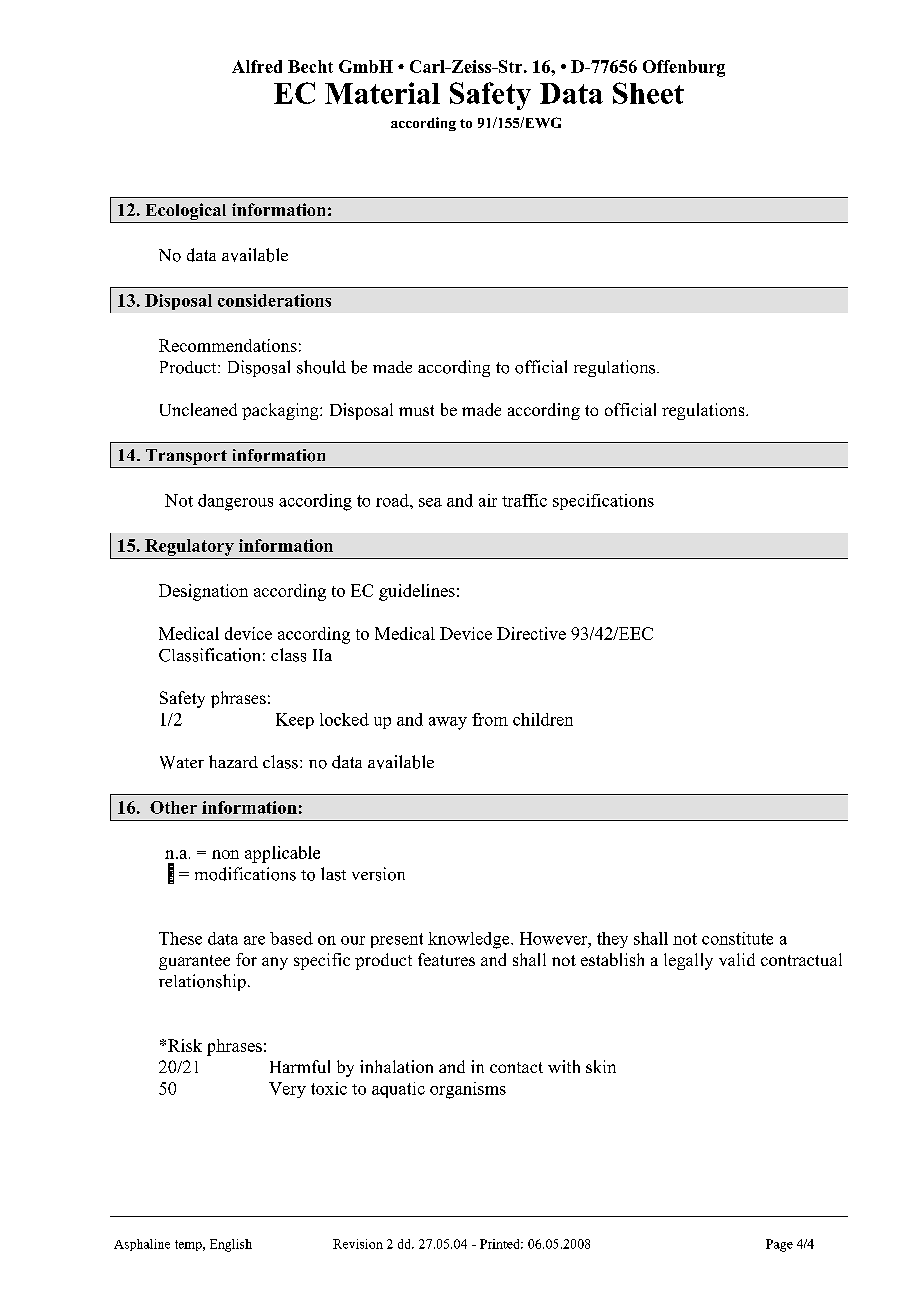 Image resolution: width=924 pixels, height=1308 pixels. What do you see at coordinates (231, 1245) in the screenshot?
I see `English` at bounding box center [231, 1245].
